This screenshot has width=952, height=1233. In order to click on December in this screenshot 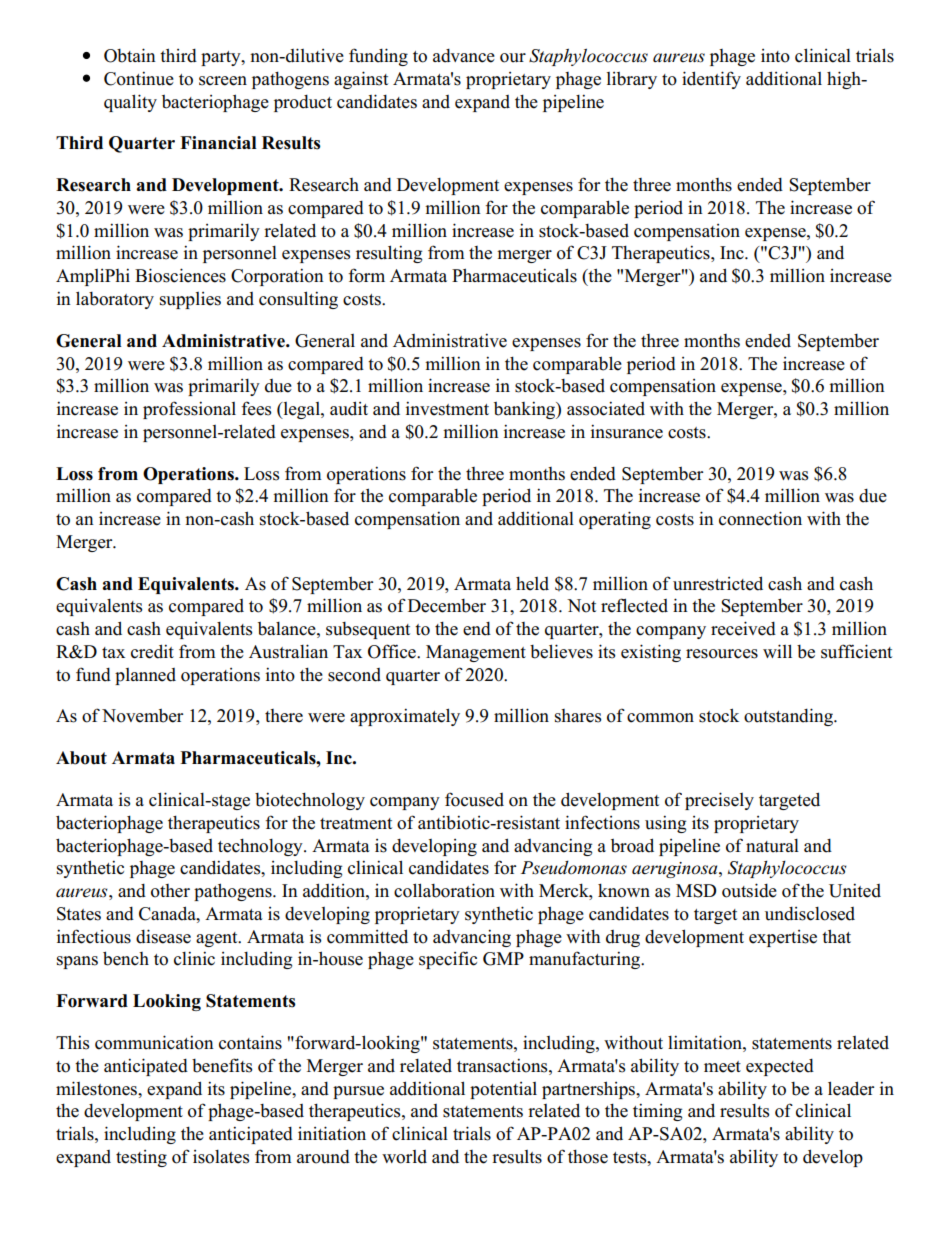, I will do `click(447, 606)`.
